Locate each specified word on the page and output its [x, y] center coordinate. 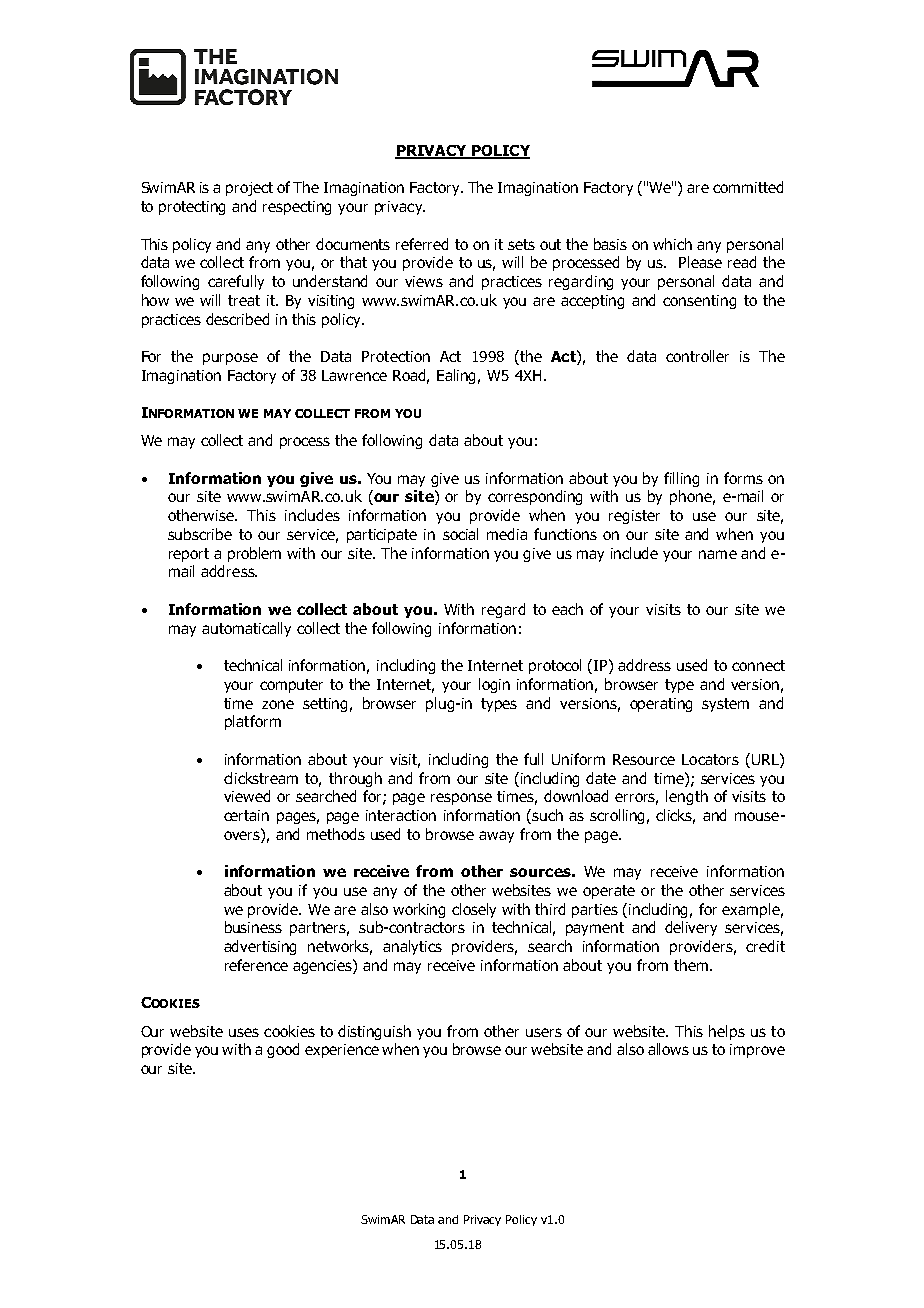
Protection [396, 356]
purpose [230, 359]
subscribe [200, 534]
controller [697, 356]
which [672, 244]
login [494, 685]
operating [661, 705]
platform [253, 722]
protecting [192, 208]
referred [422, 244]
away [496, 837]
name [718, 554]
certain [246, 815]
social [460, 534]
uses [244, 1032]
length [687, 797]
